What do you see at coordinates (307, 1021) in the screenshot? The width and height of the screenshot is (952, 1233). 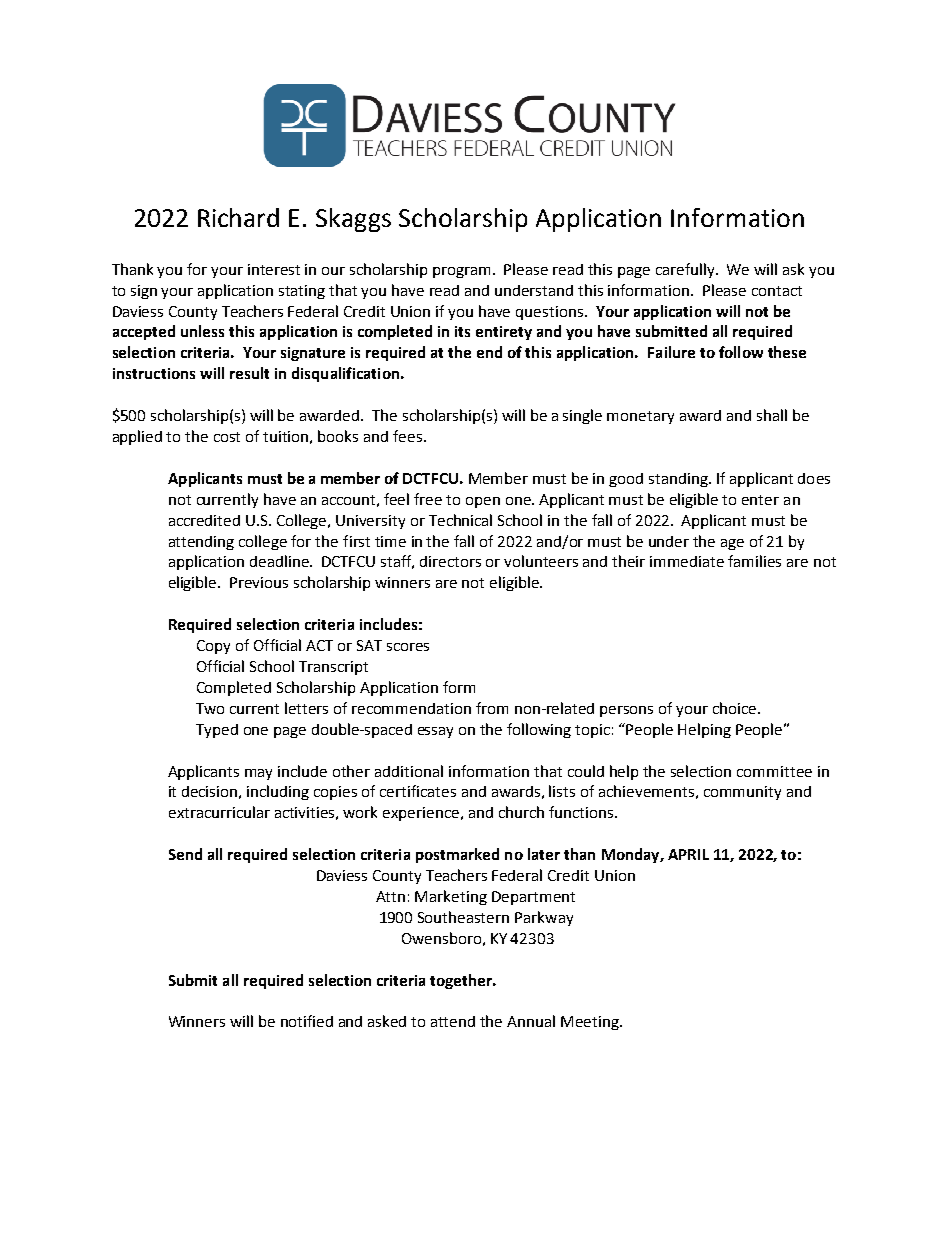 I see `notified` at bounding box center [307, 1021].
